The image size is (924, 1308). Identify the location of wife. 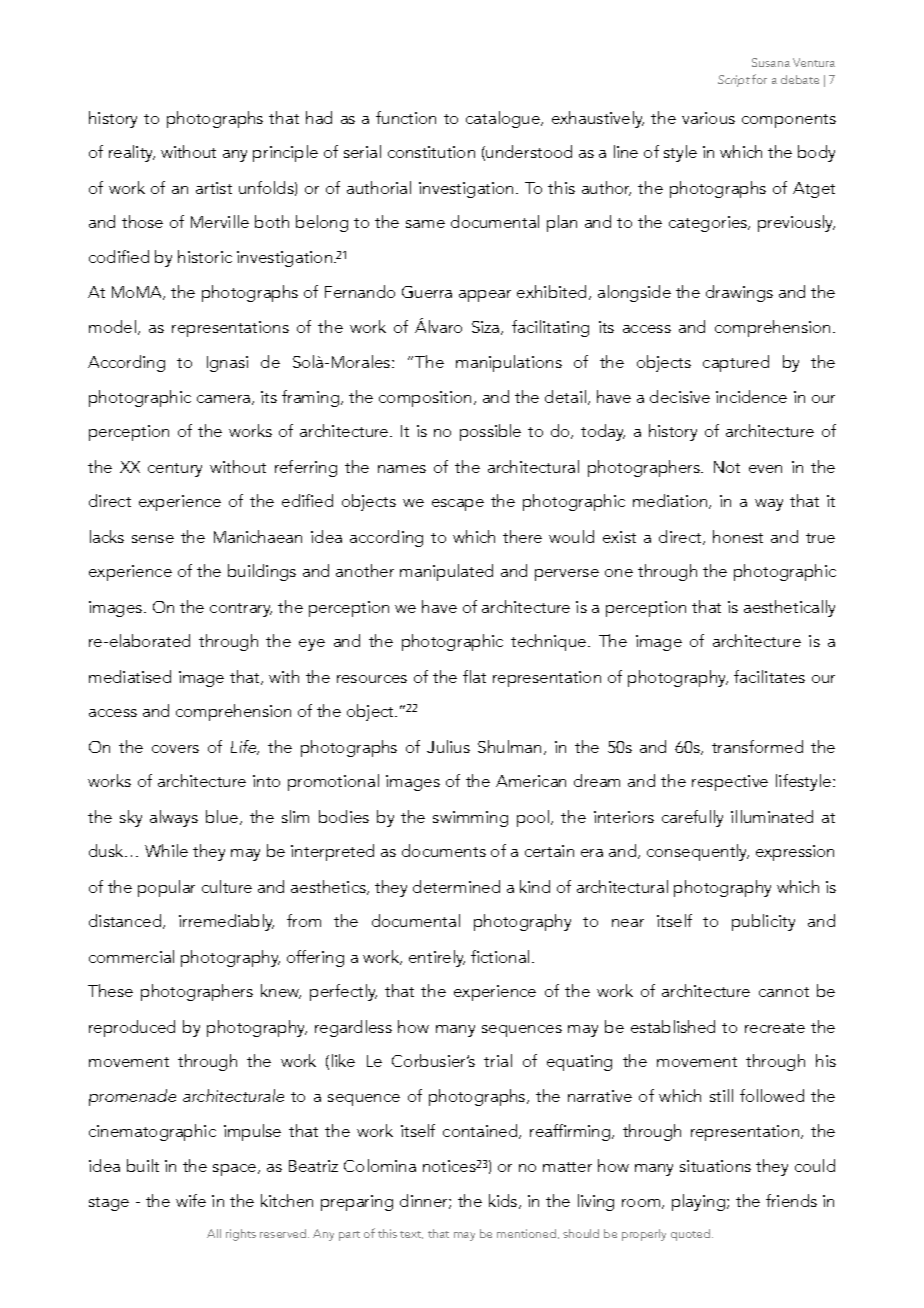
(191, 1200).
